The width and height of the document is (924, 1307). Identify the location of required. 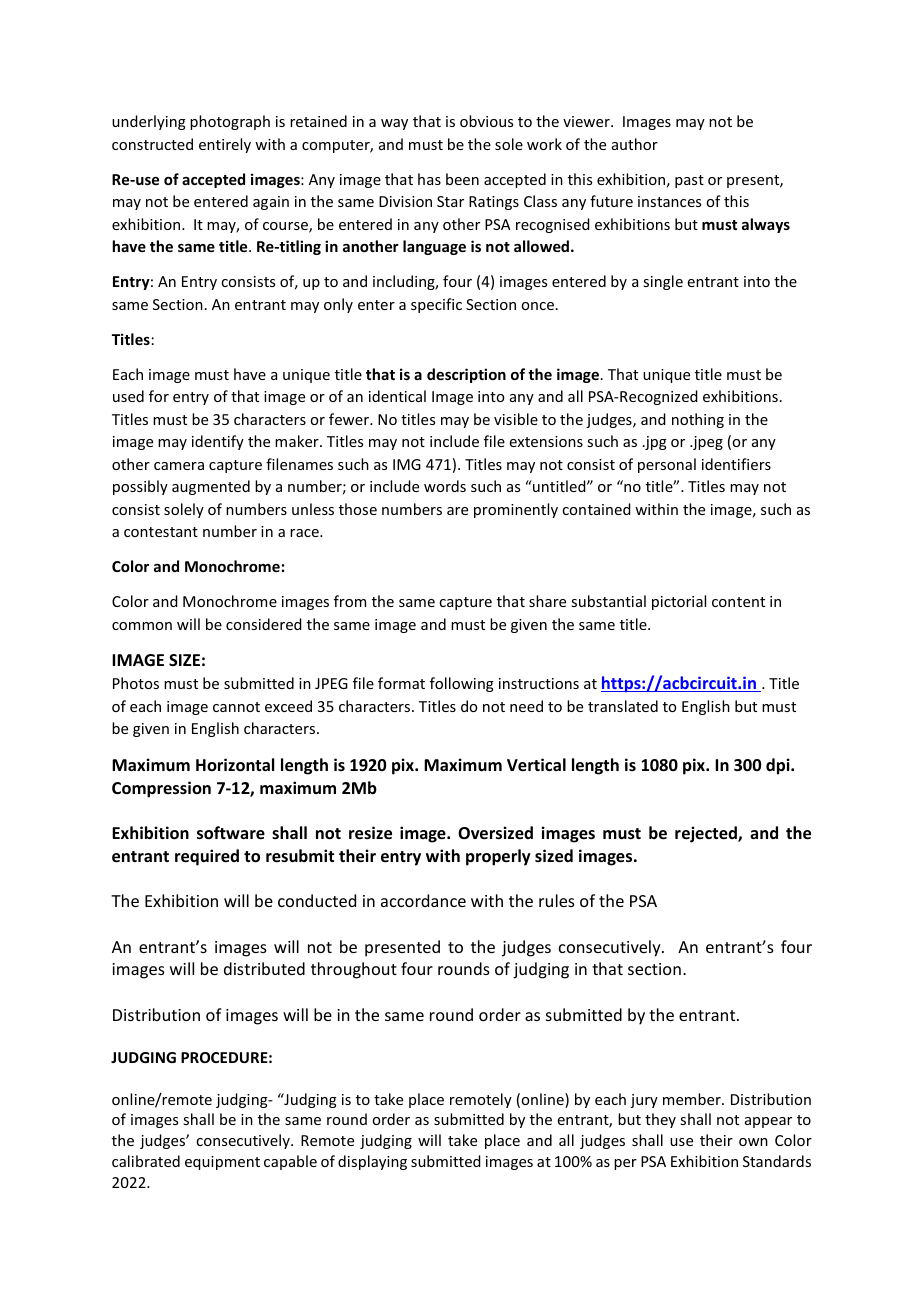
(207, 857).
